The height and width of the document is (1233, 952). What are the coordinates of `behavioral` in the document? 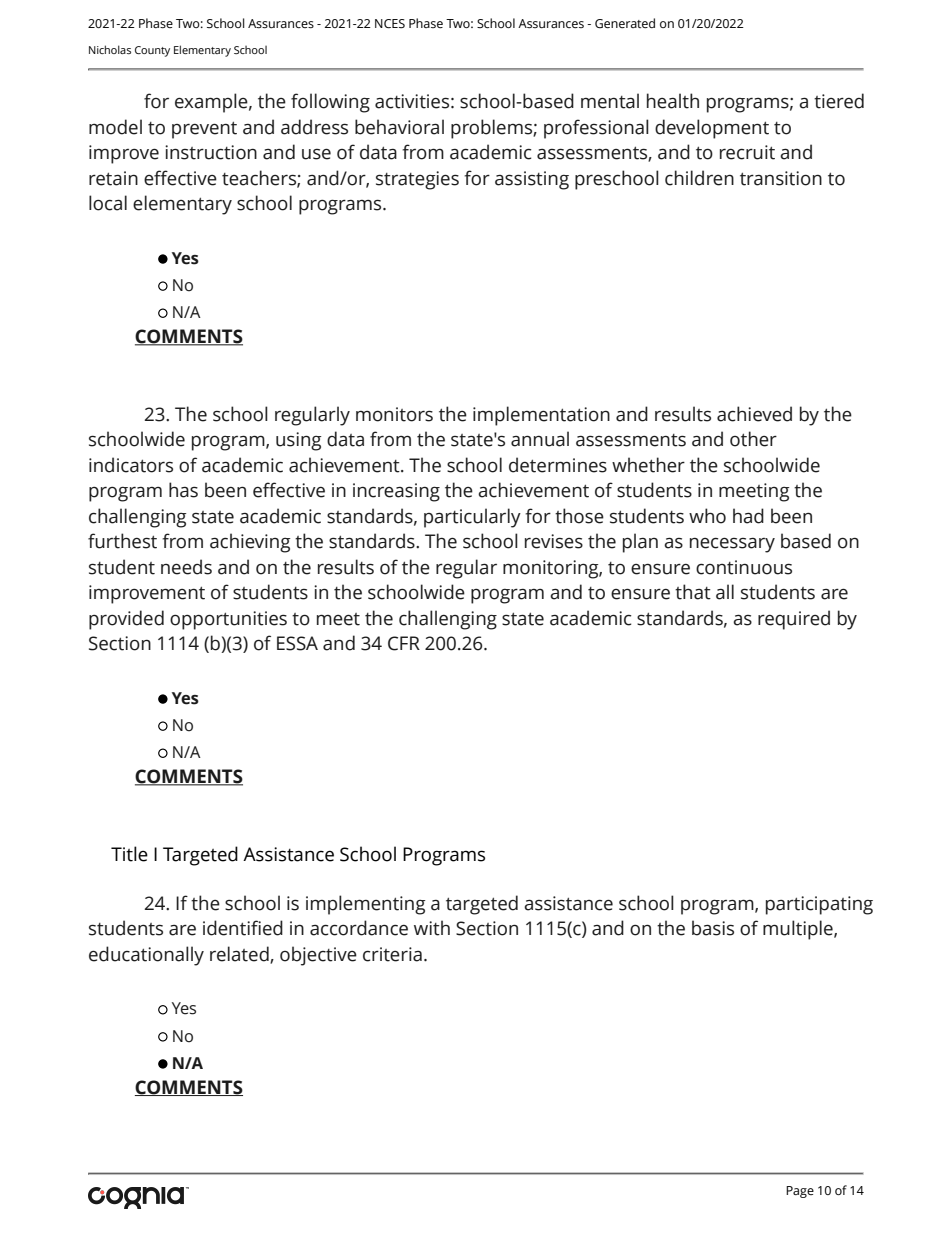 It's located at (399, 127).
